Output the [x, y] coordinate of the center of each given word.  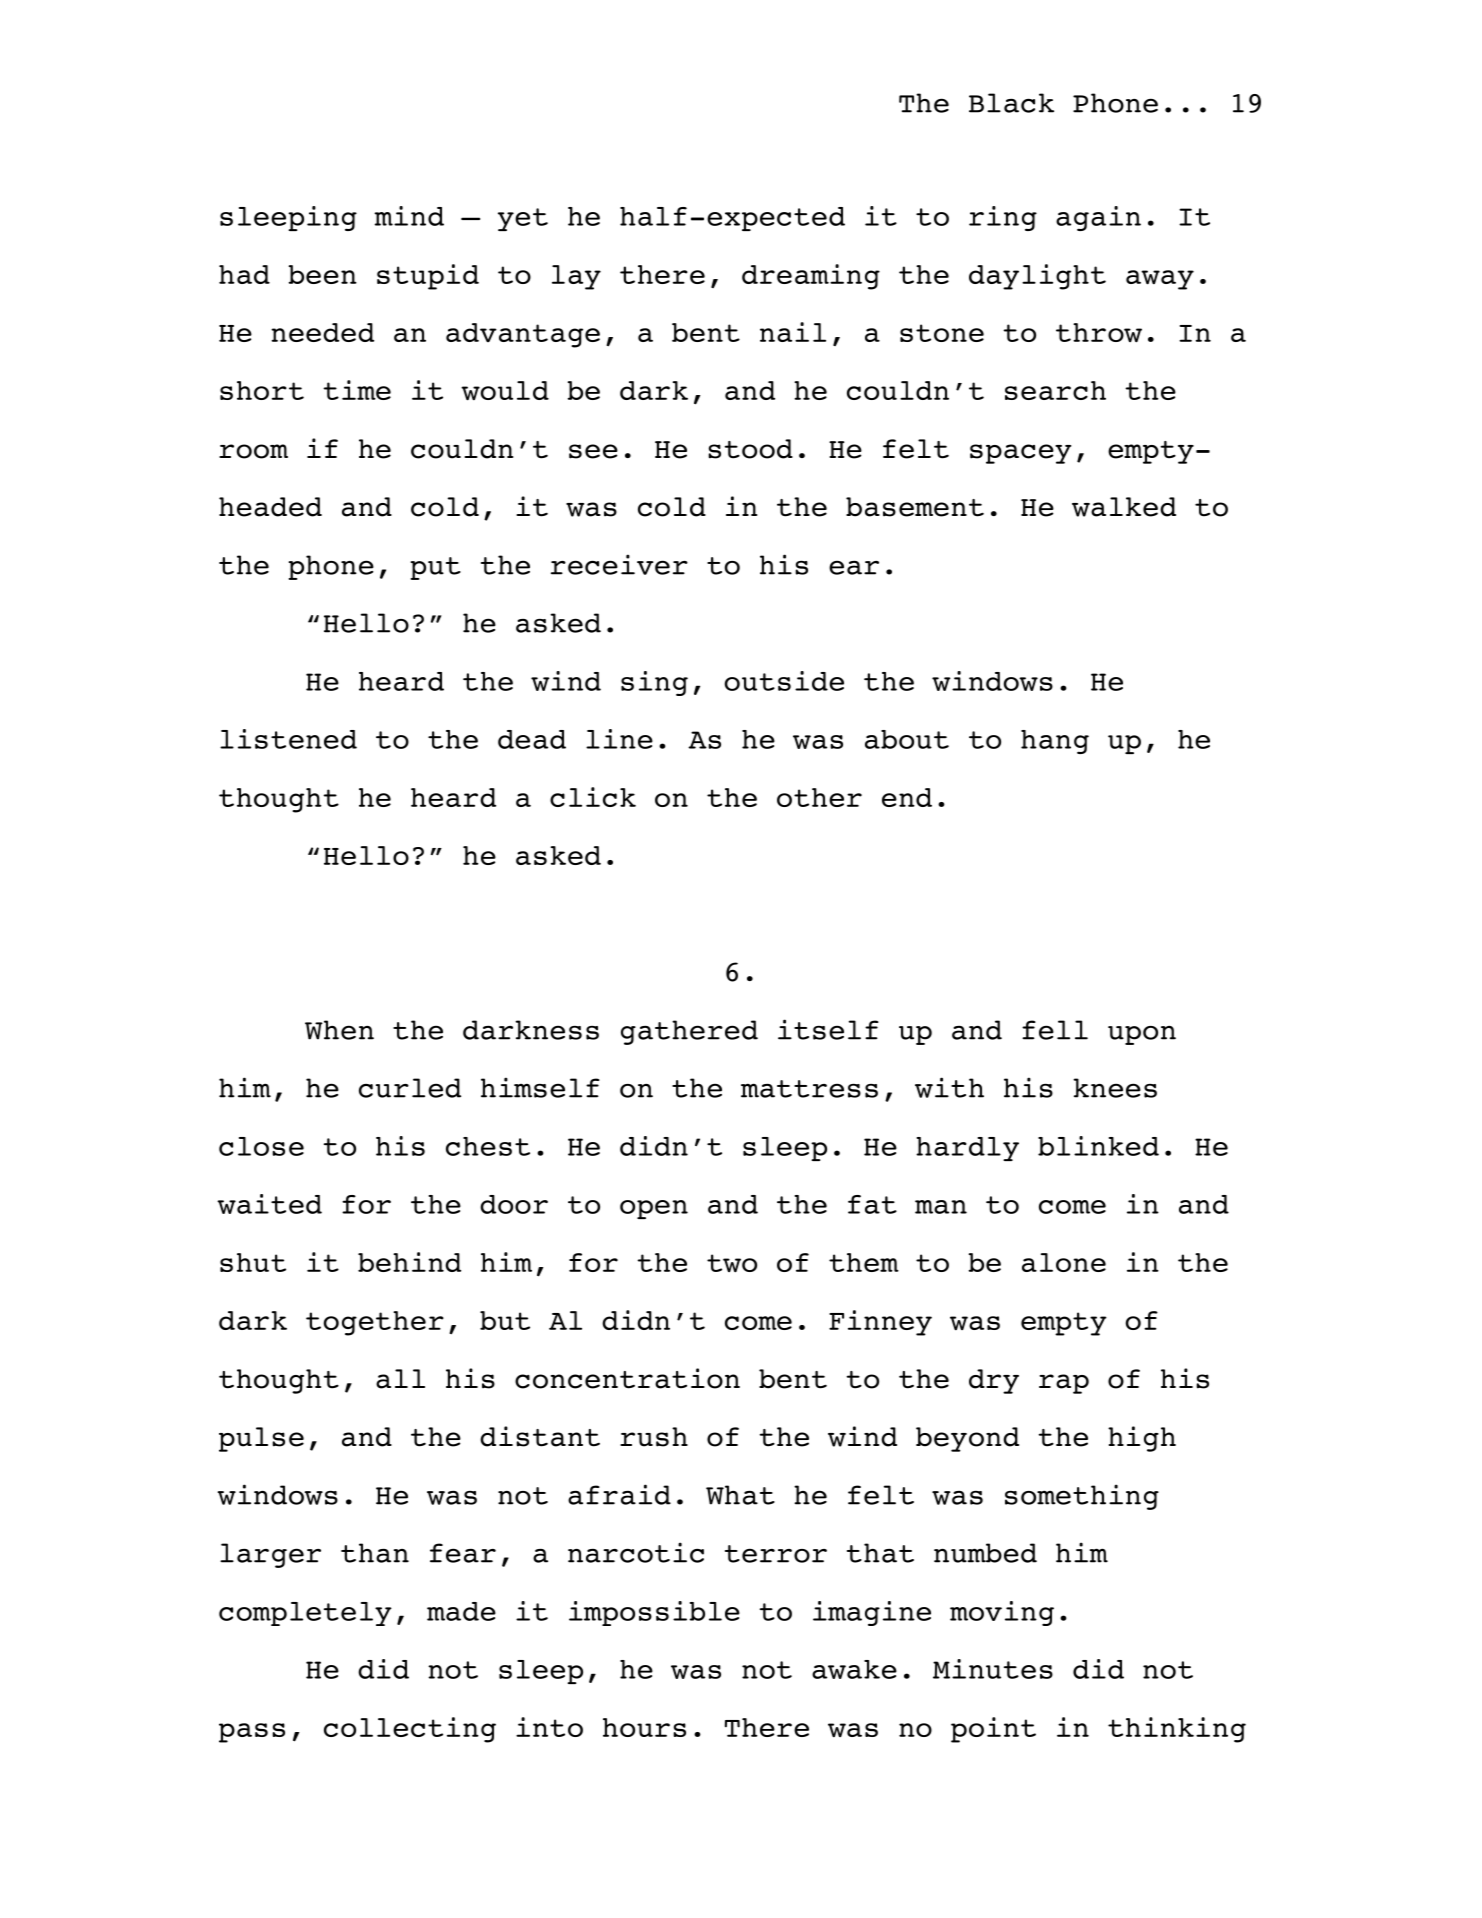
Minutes [993, 1669]
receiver [619, 564]
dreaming [811, 277]
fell [1055, 1030]
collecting [410, 1730]
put [435, 568]
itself [828, 1029]
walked [1124, 507]
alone [1064, 1262]
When [339, 1030]
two [732, 1263]
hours [644, 1727]
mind [409, 216]
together [375, 1323]
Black [1011, 103]
